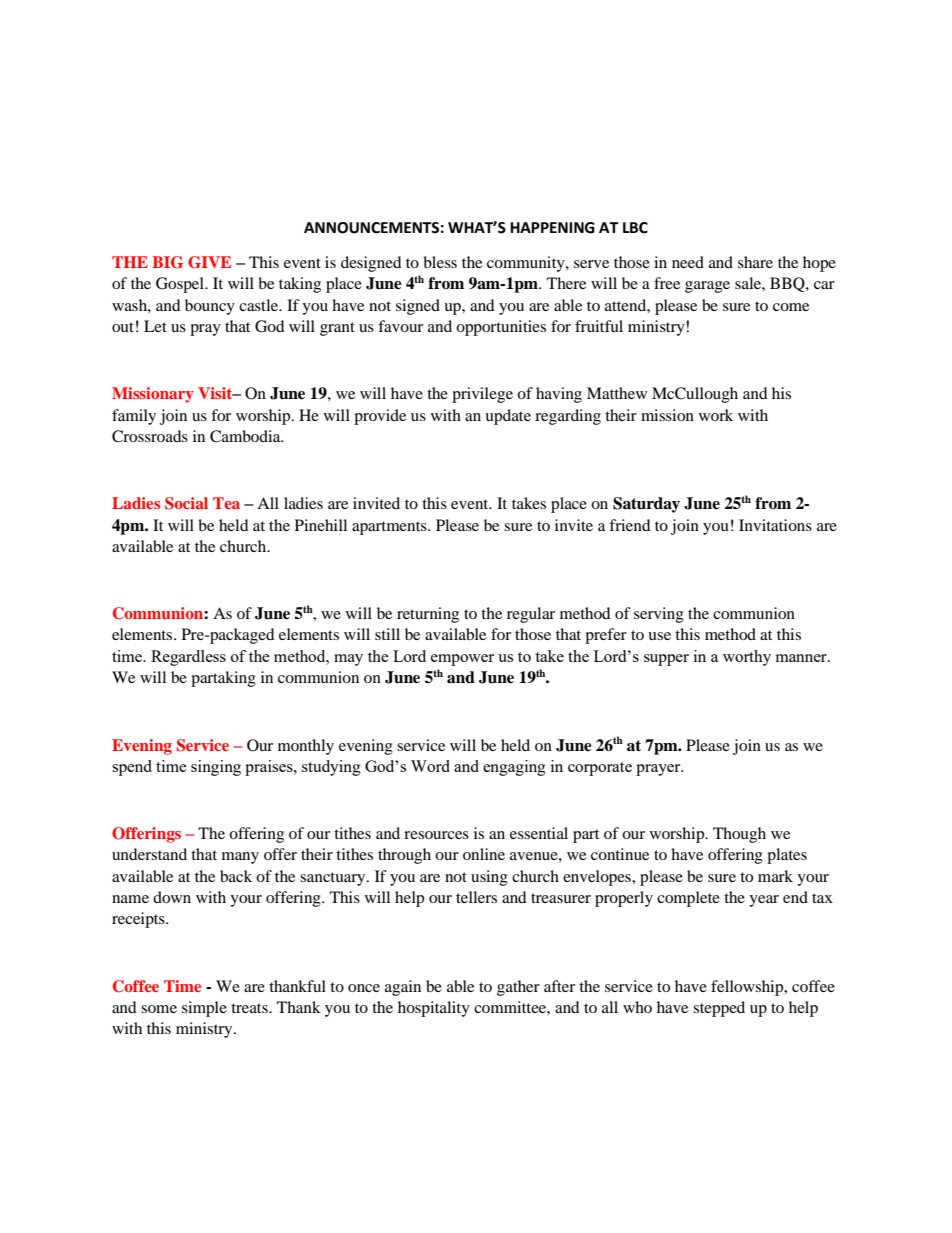  Describe the element at coordinates (755, 262) in the page. I see `share` at that location.
